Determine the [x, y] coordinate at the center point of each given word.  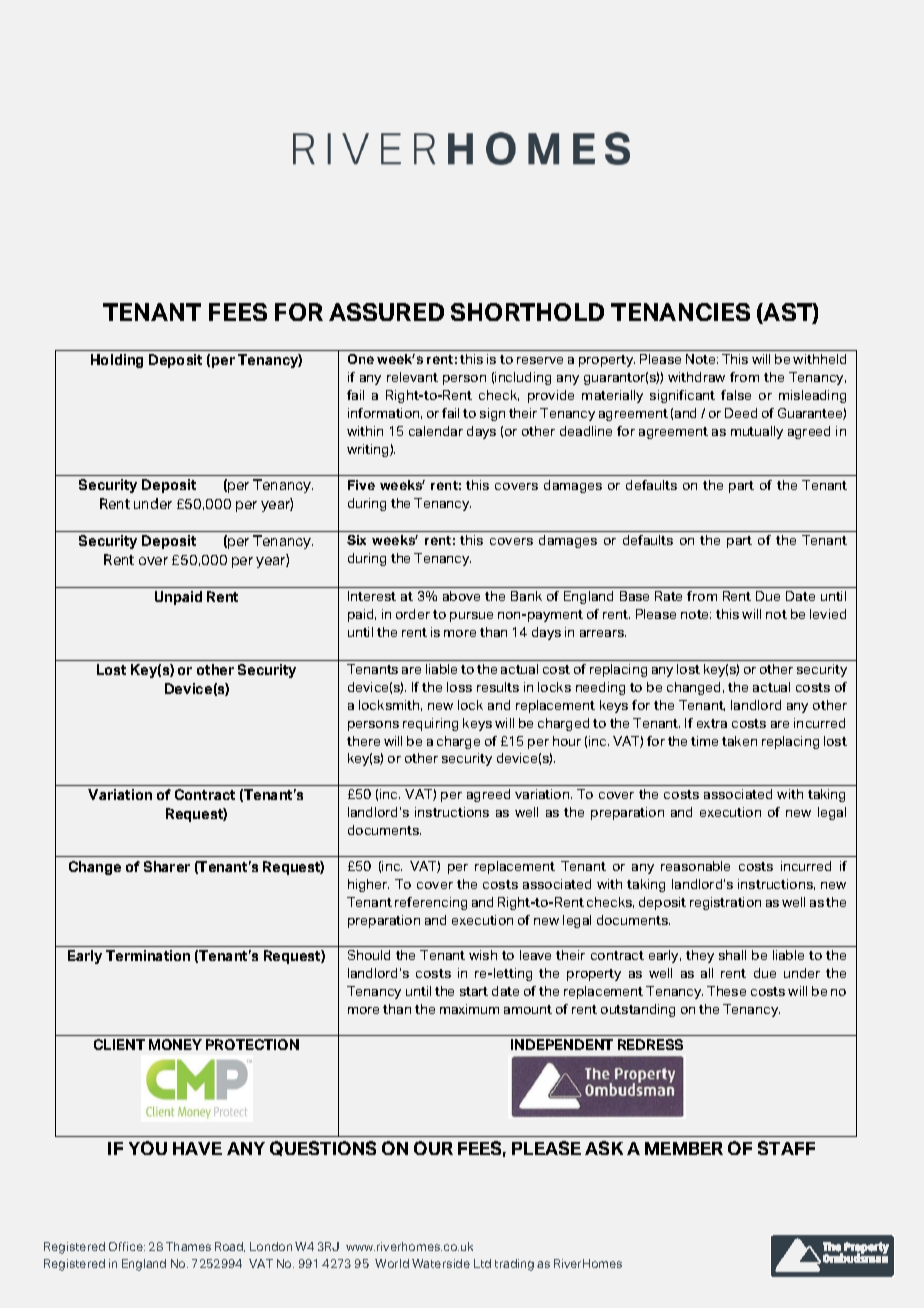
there [363, 741]
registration [725, 903]
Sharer [167, 866]
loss [459, 687]
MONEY [175, 1044]
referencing [431, 903]
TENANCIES [680, 312]
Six [356, 540]
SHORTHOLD [527, 312]
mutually [757, 432]
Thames [188, 1246]
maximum [469, 1009]
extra [712, 723]
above [461, 596]
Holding [117, 361]
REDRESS [650, 1044]
